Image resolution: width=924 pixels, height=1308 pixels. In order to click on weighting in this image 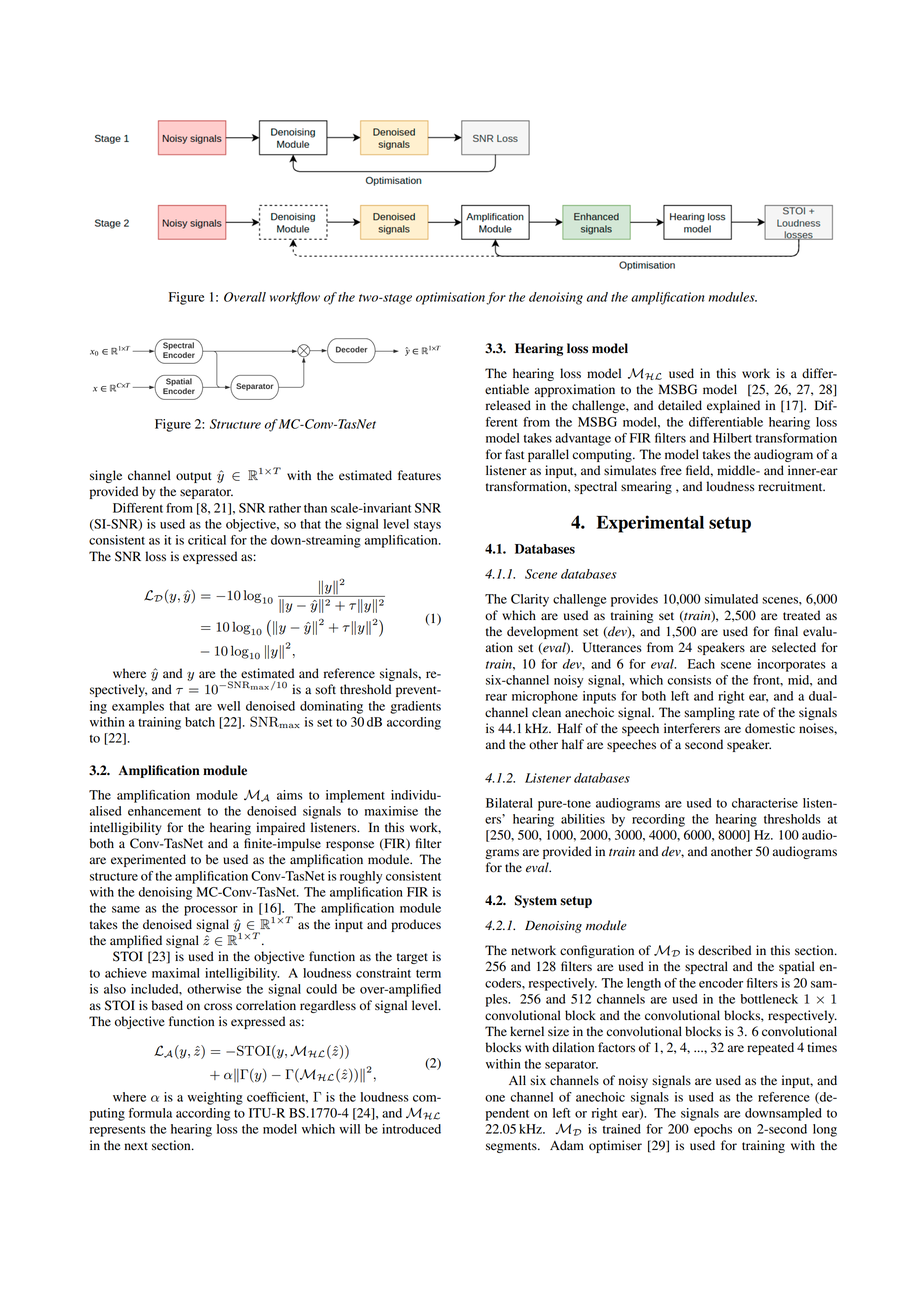, I will do `click(215, 1098)`.
